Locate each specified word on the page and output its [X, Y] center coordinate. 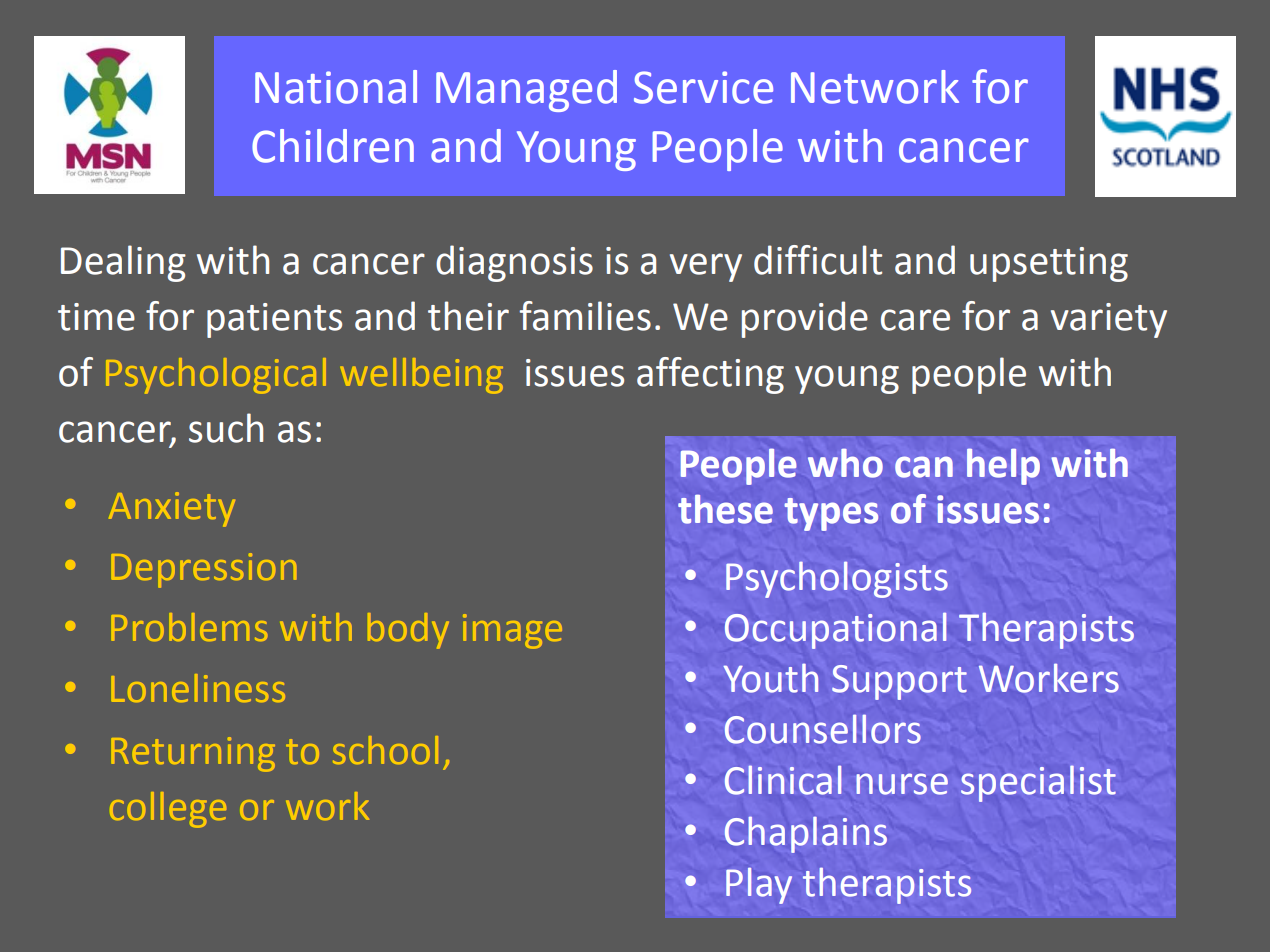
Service [703, 87]
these [725, 509]
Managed [526, 91]
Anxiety [172, 509]
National [336, 87]
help [1003, 466]
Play [759, 886]
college [168, 810]
